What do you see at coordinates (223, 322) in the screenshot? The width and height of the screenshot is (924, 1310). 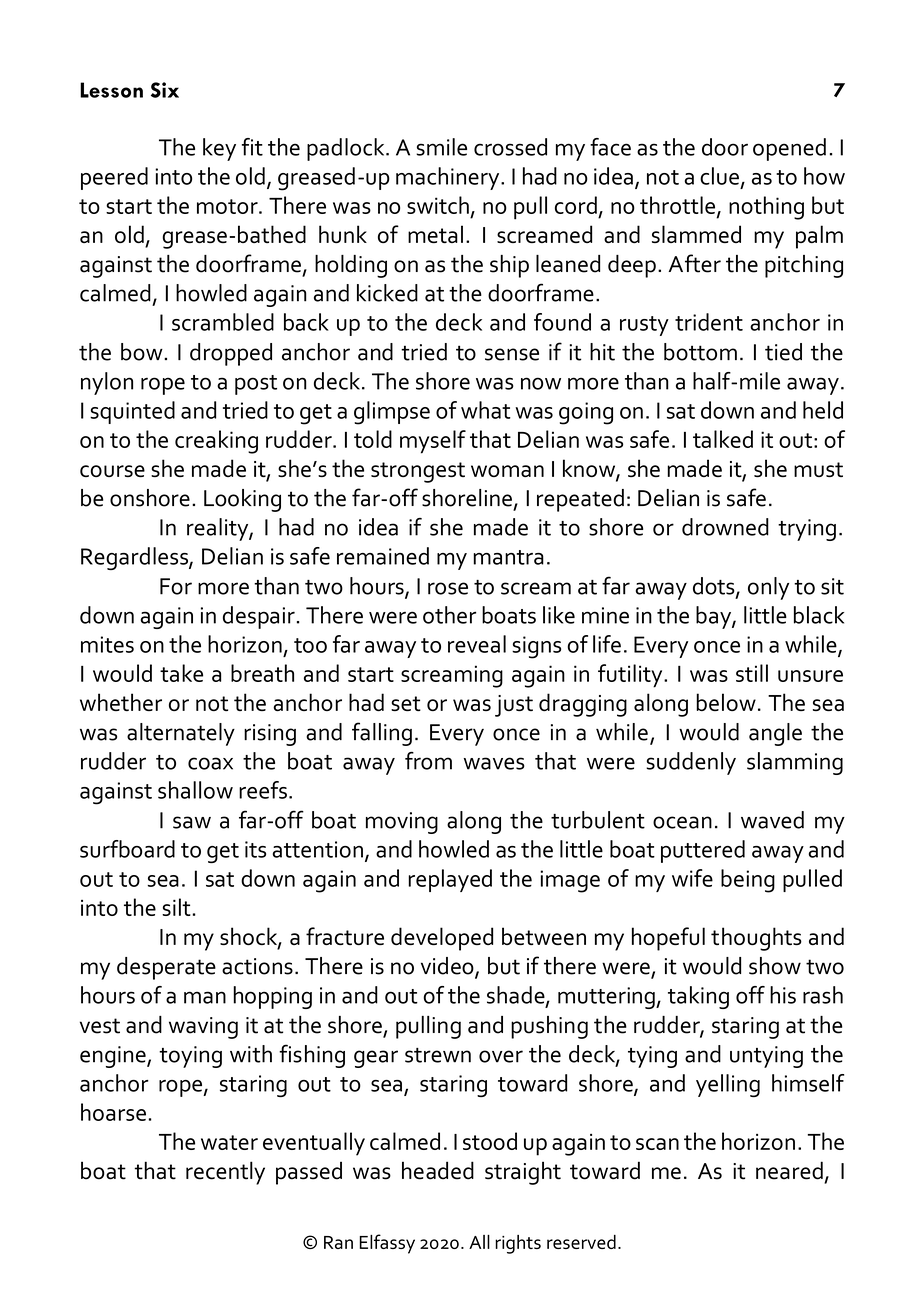 I see `scrambled` at bounding box center [223, 322].
